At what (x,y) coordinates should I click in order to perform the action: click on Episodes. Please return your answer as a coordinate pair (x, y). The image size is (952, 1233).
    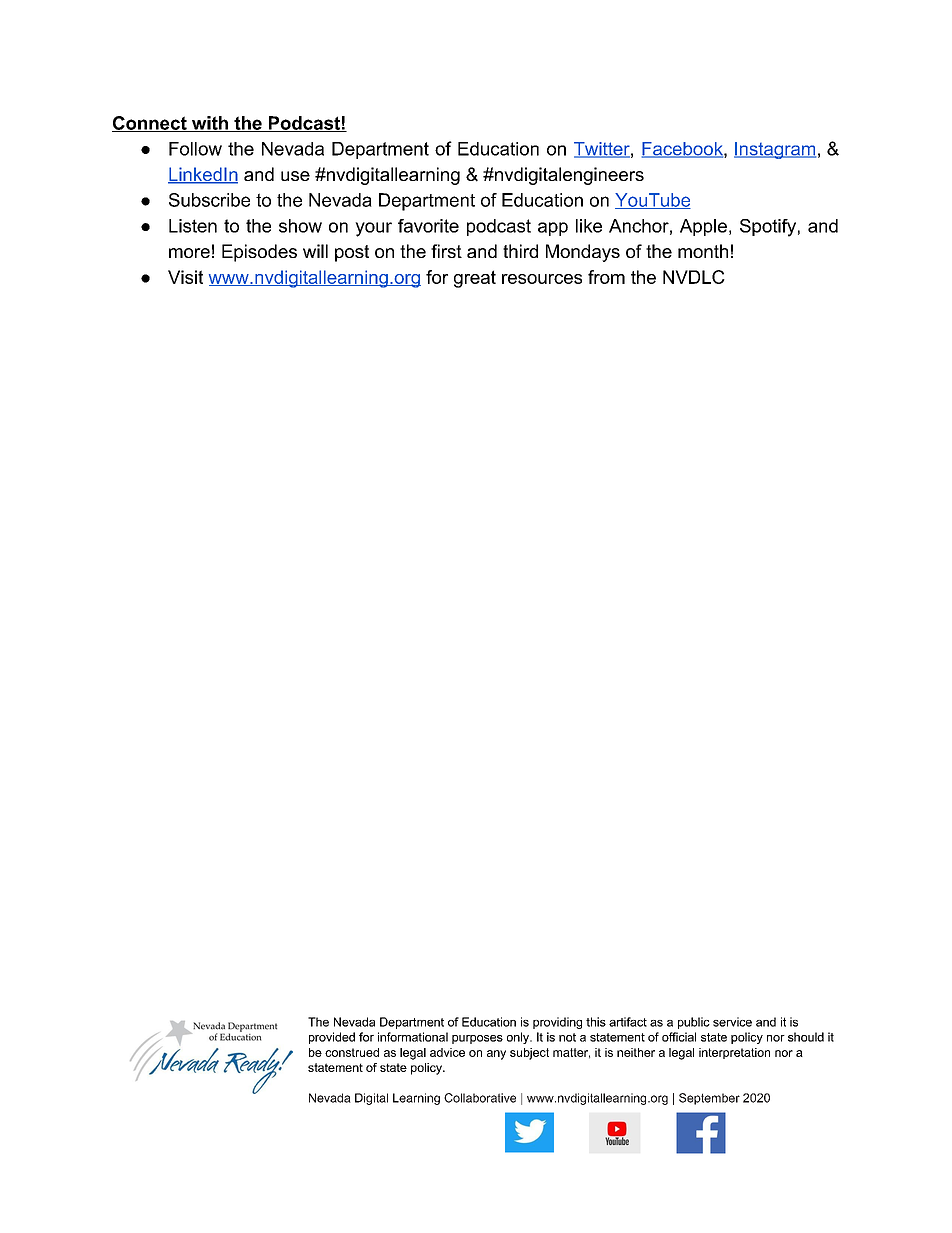
    Looking at the image, I should click on (259, 253).
